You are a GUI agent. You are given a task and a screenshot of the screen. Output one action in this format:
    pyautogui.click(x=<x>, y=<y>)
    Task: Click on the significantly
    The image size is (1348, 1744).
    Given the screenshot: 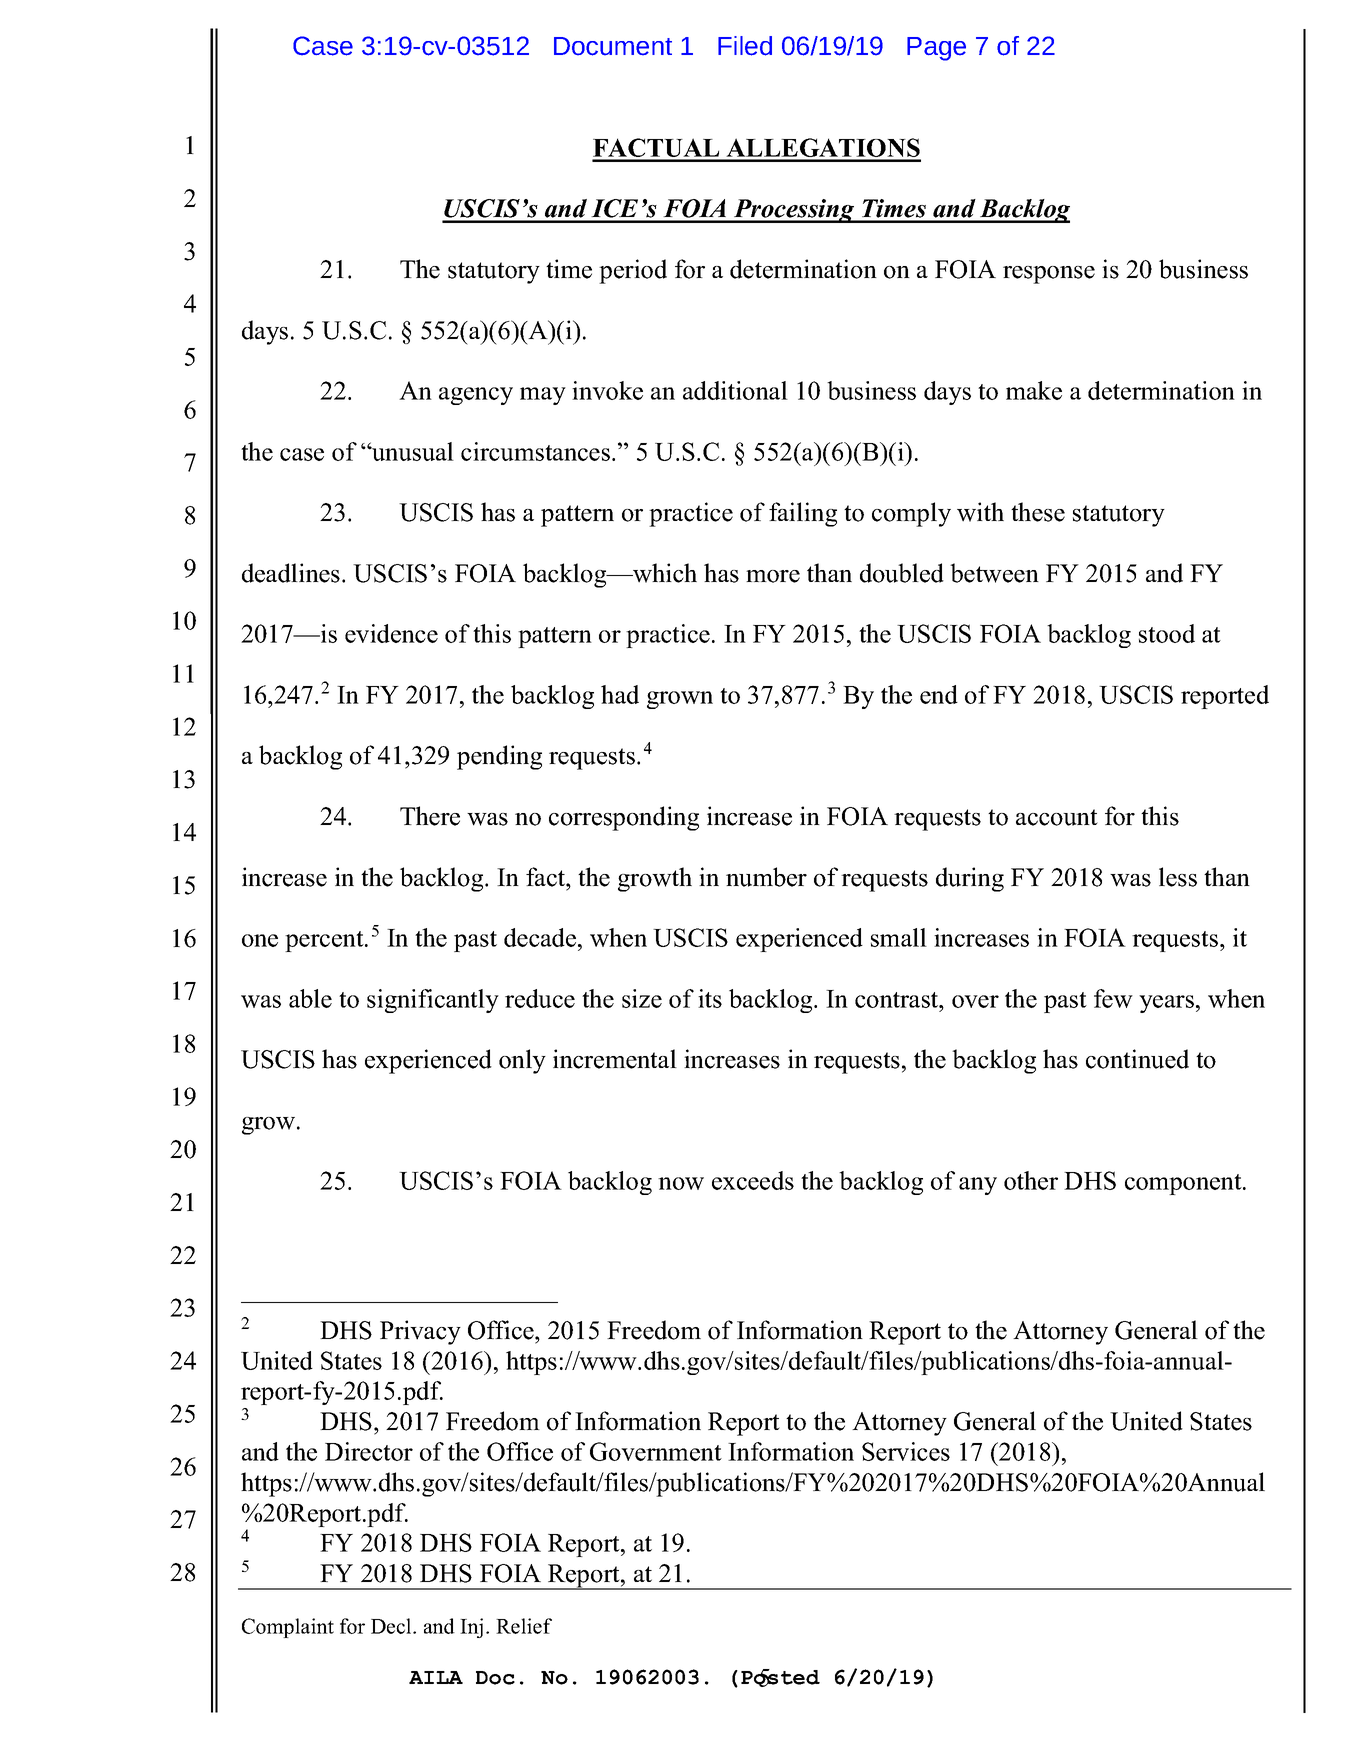 What is the action you would take?
    pyautogui.click(x=433, y=1001)
